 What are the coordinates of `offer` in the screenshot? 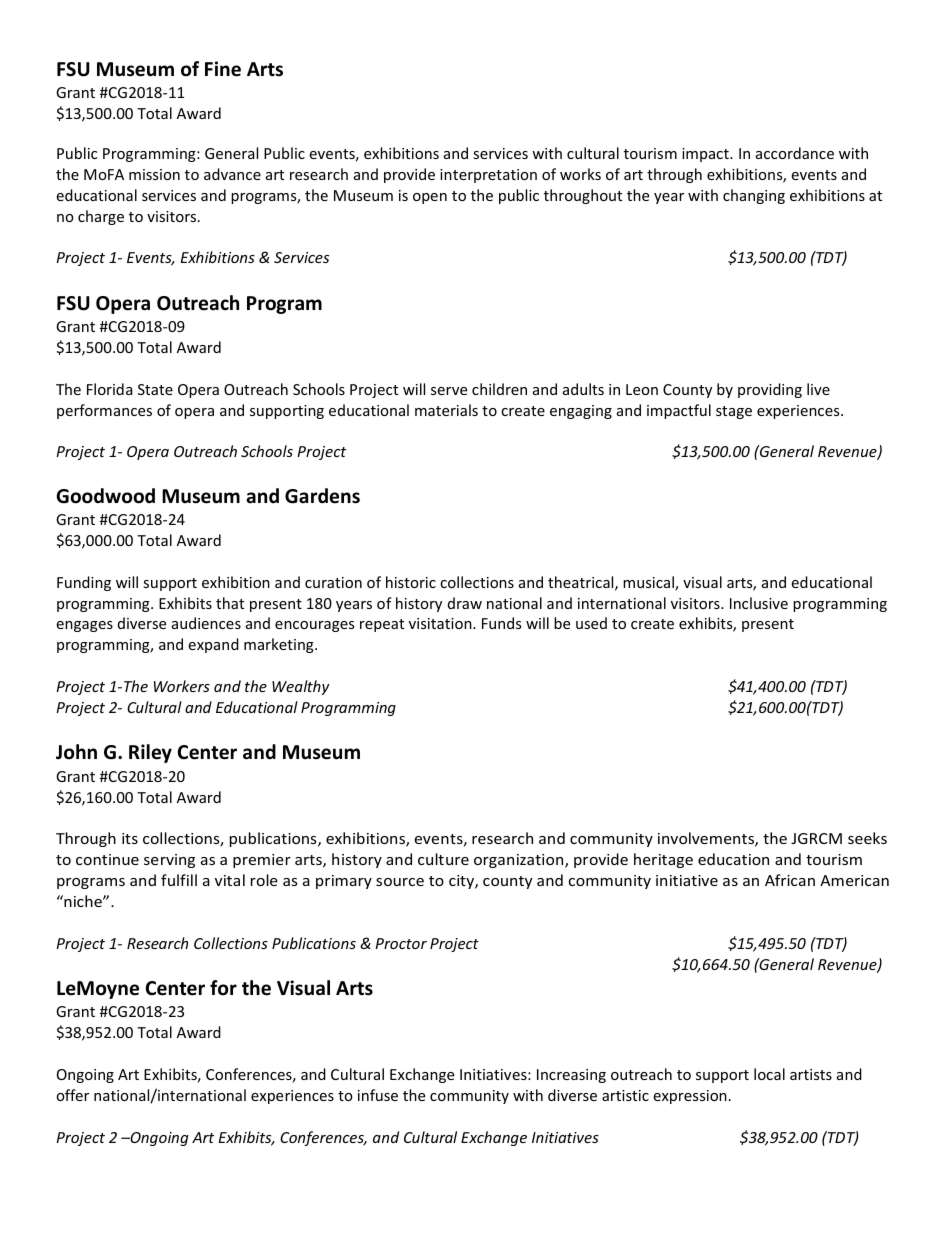 It's located at (72, 1095).
